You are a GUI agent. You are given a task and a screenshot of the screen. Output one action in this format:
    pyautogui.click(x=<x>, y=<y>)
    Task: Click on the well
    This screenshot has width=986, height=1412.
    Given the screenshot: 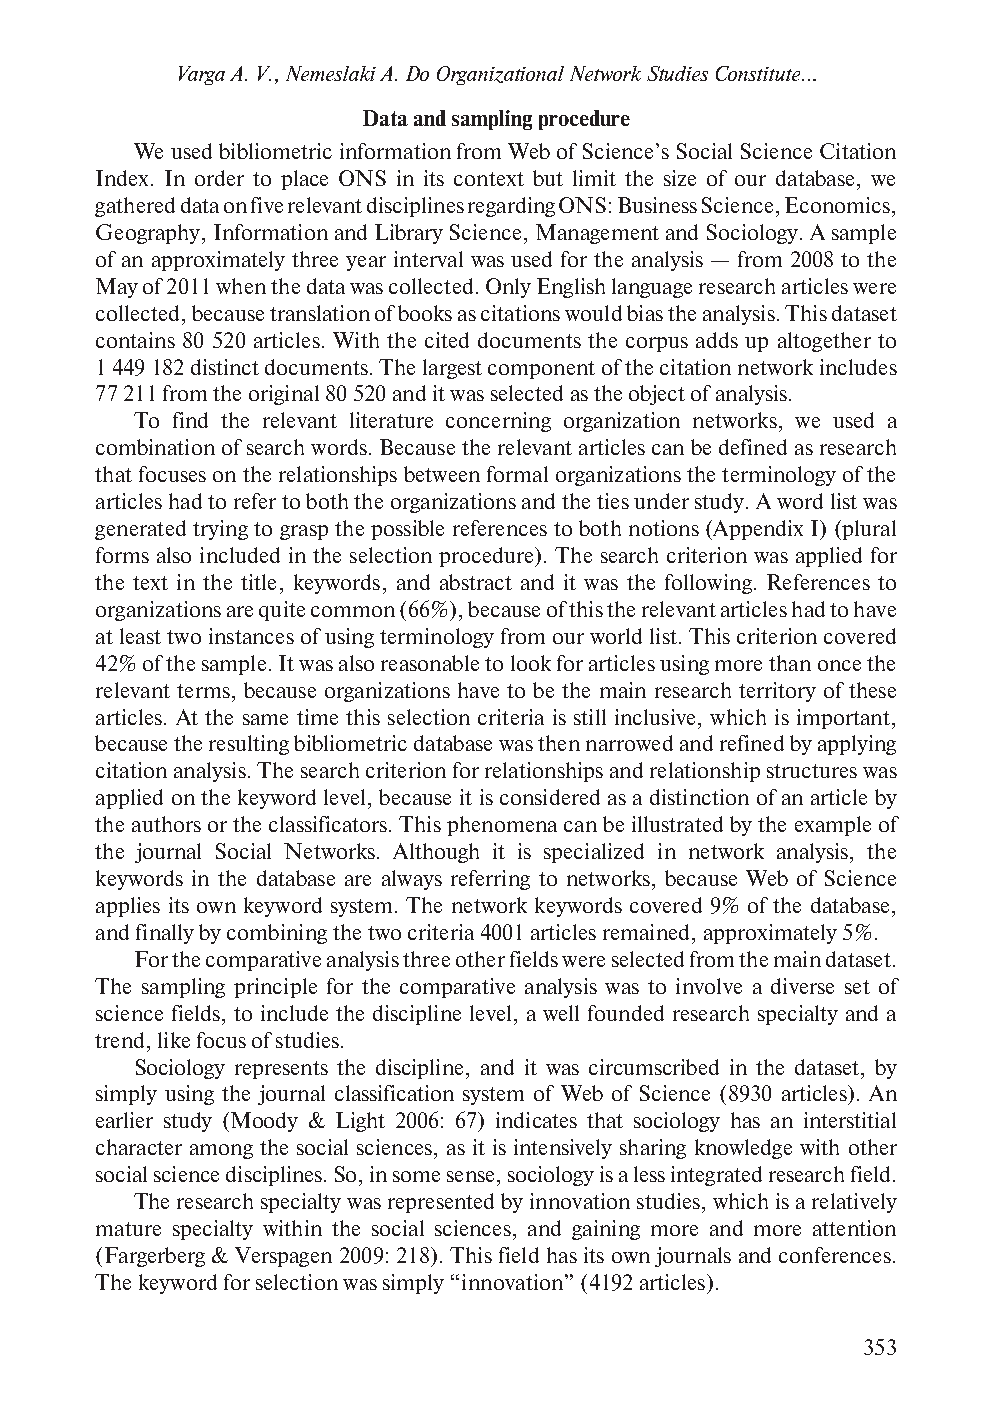 What is the action you would take?
    pyautogui.click(x=561, y=1013)
